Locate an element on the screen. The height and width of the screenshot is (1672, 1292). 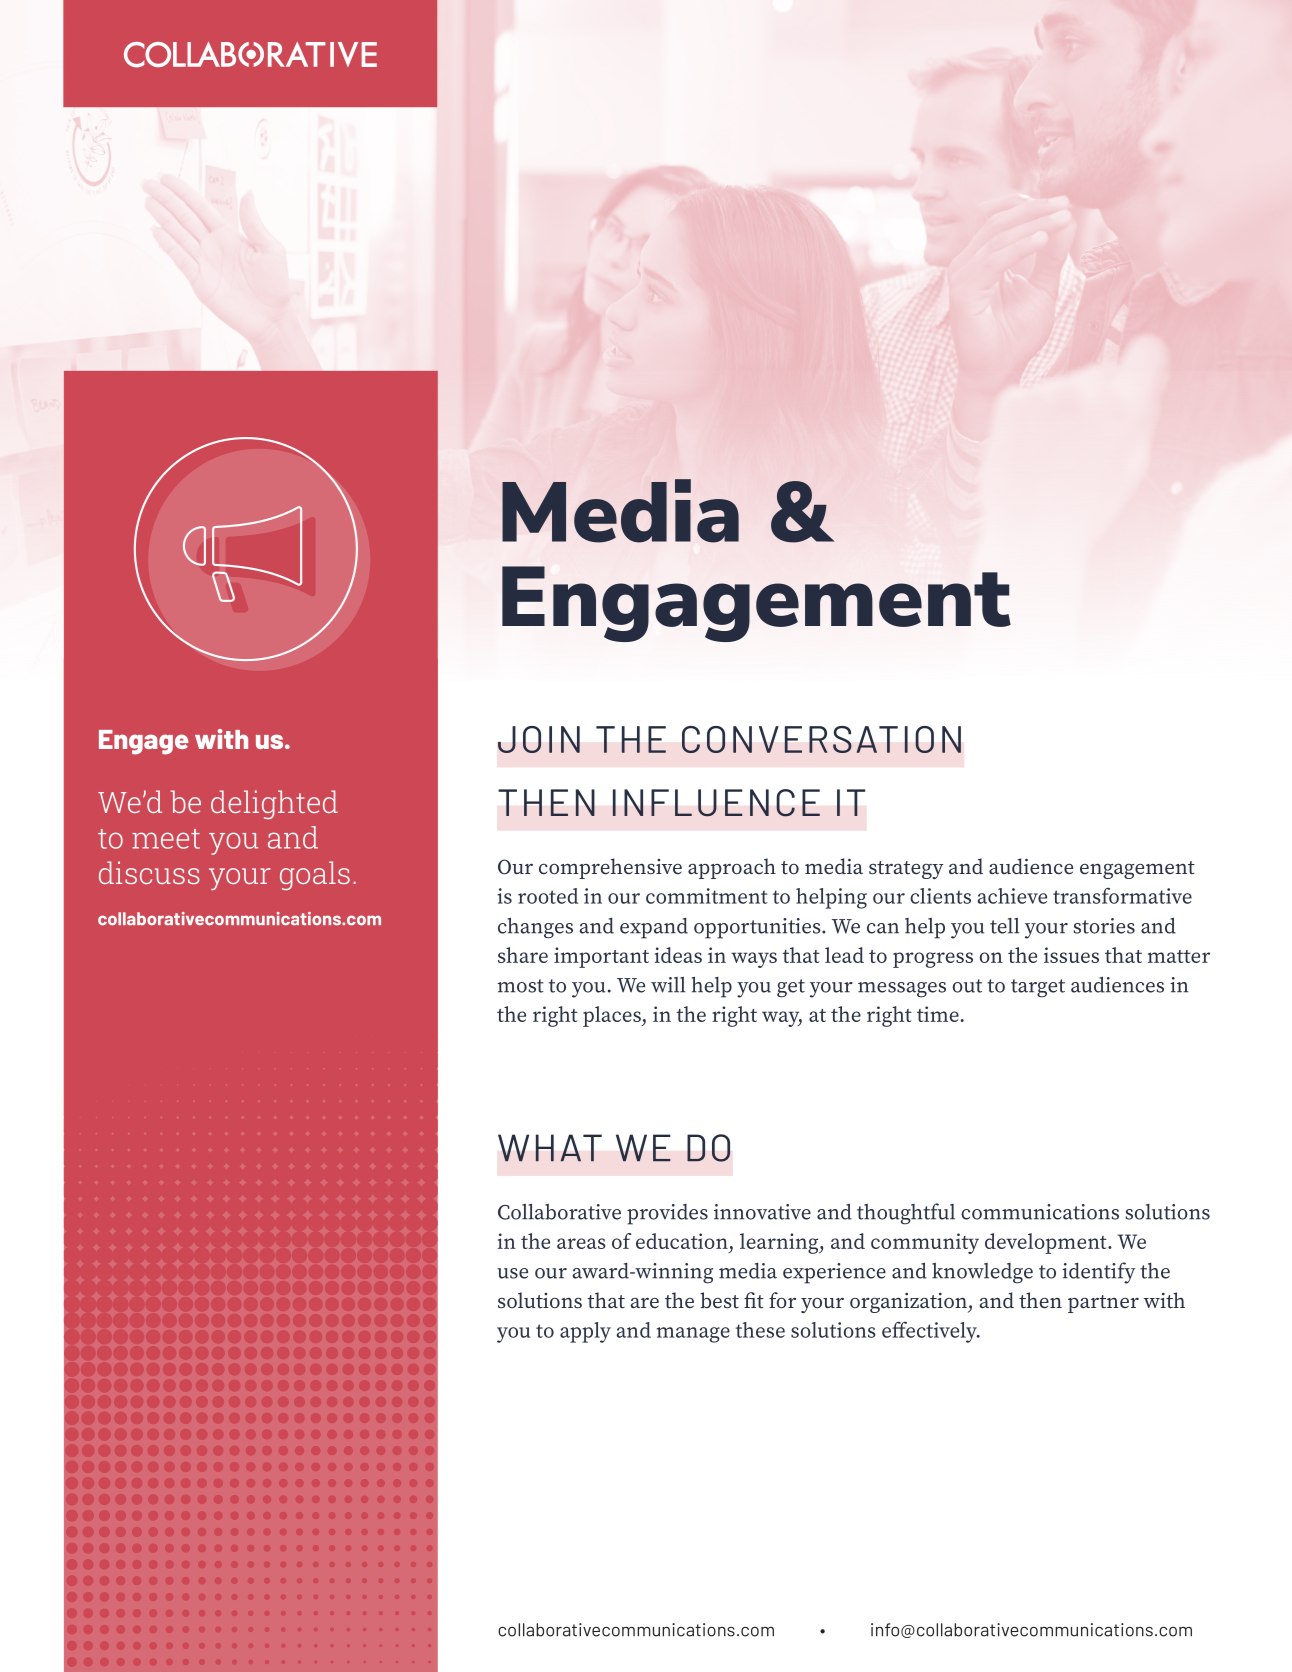
time is located at coordinates (939, 1014).
